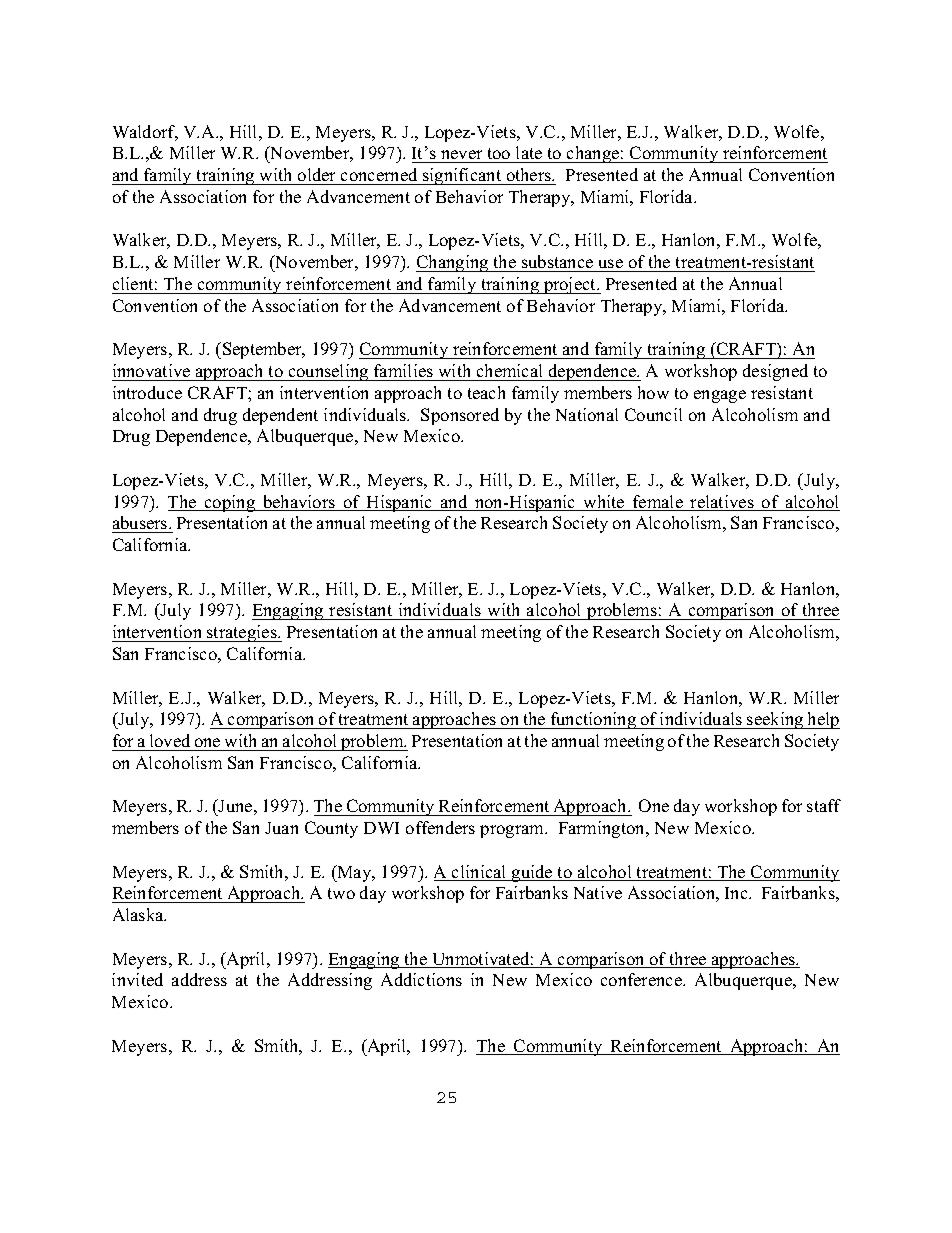  I want to click on invited, so click(137, 979).
